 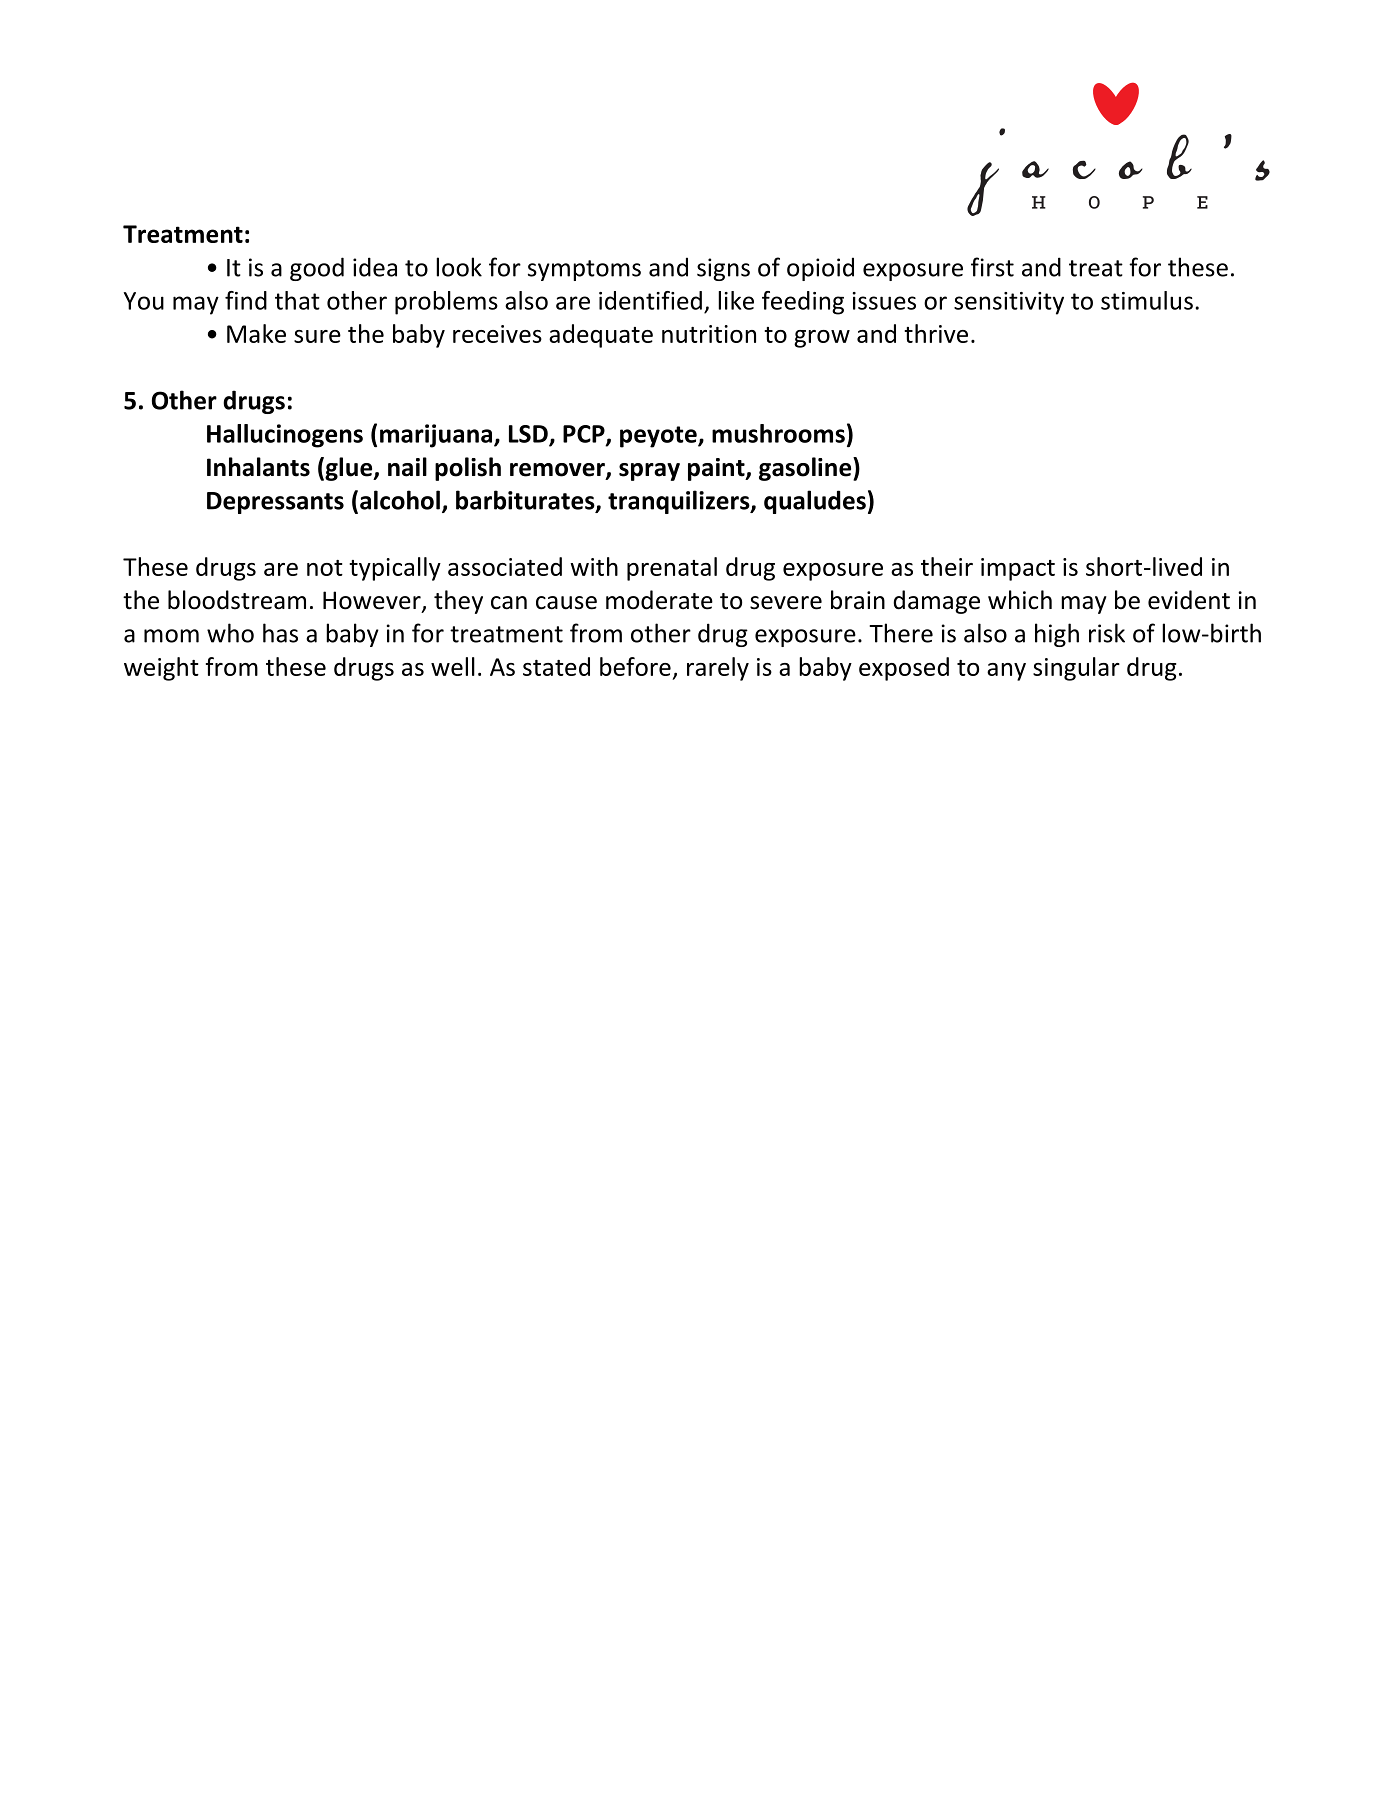 I want to click on before, so click(x=635, y=666).
